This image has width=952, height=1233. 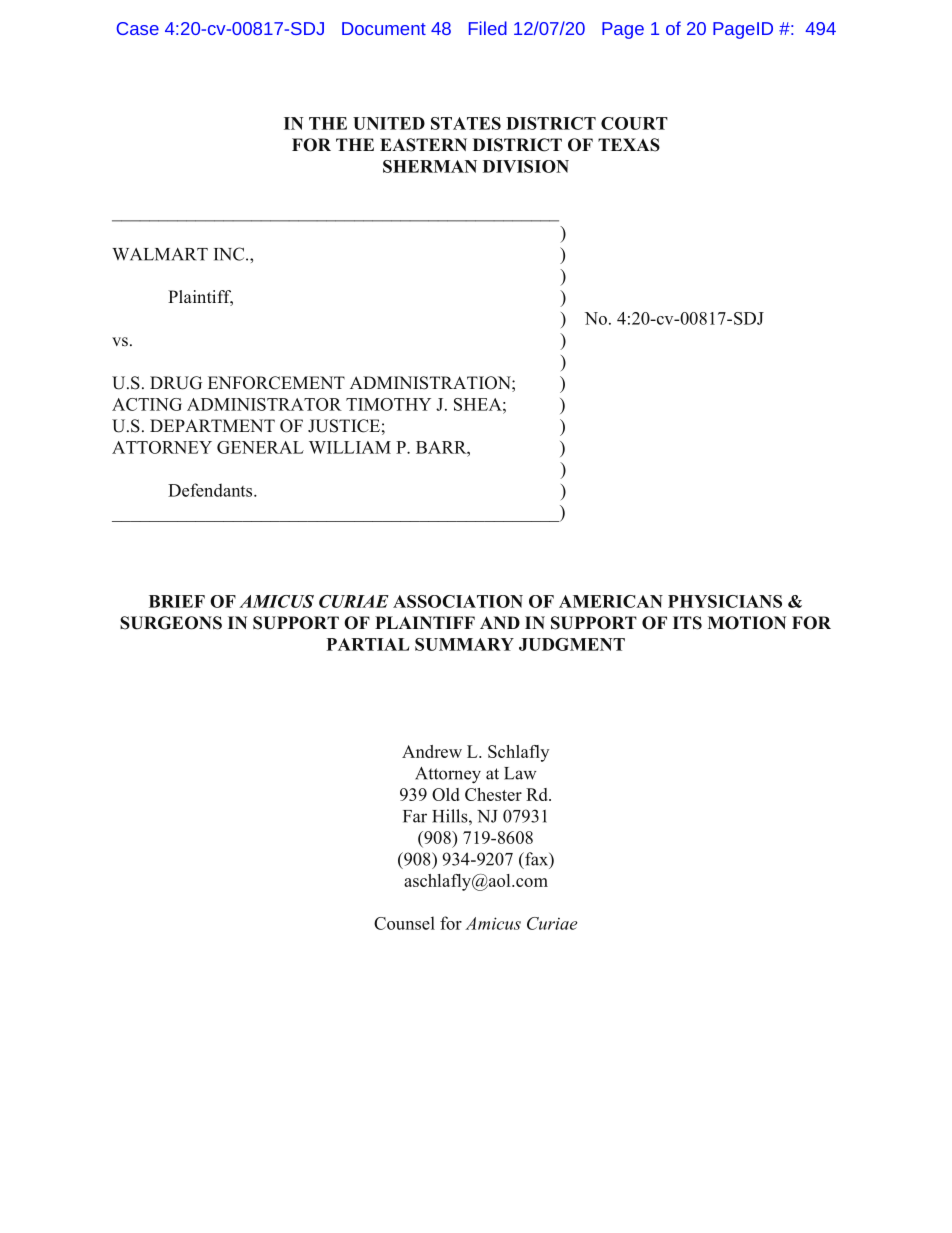 What do you see at coordinates (725, 601) in the image?
I see `PHYSICIANS` at bounding box center [725, 601].
